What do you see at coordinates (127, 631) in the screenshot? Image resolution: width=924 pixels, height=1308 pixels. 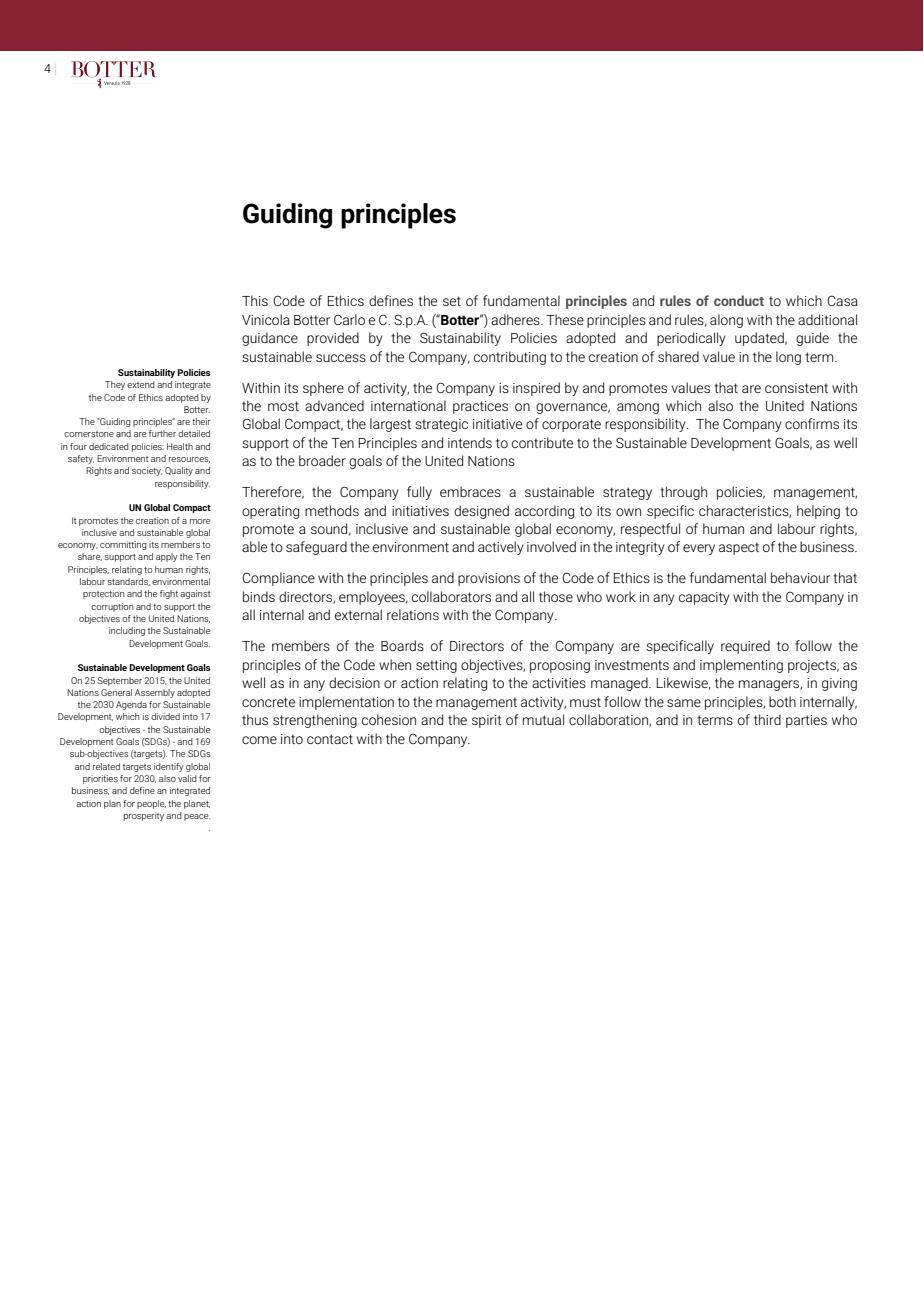 I see `including` at bounding box center [127, 631].
